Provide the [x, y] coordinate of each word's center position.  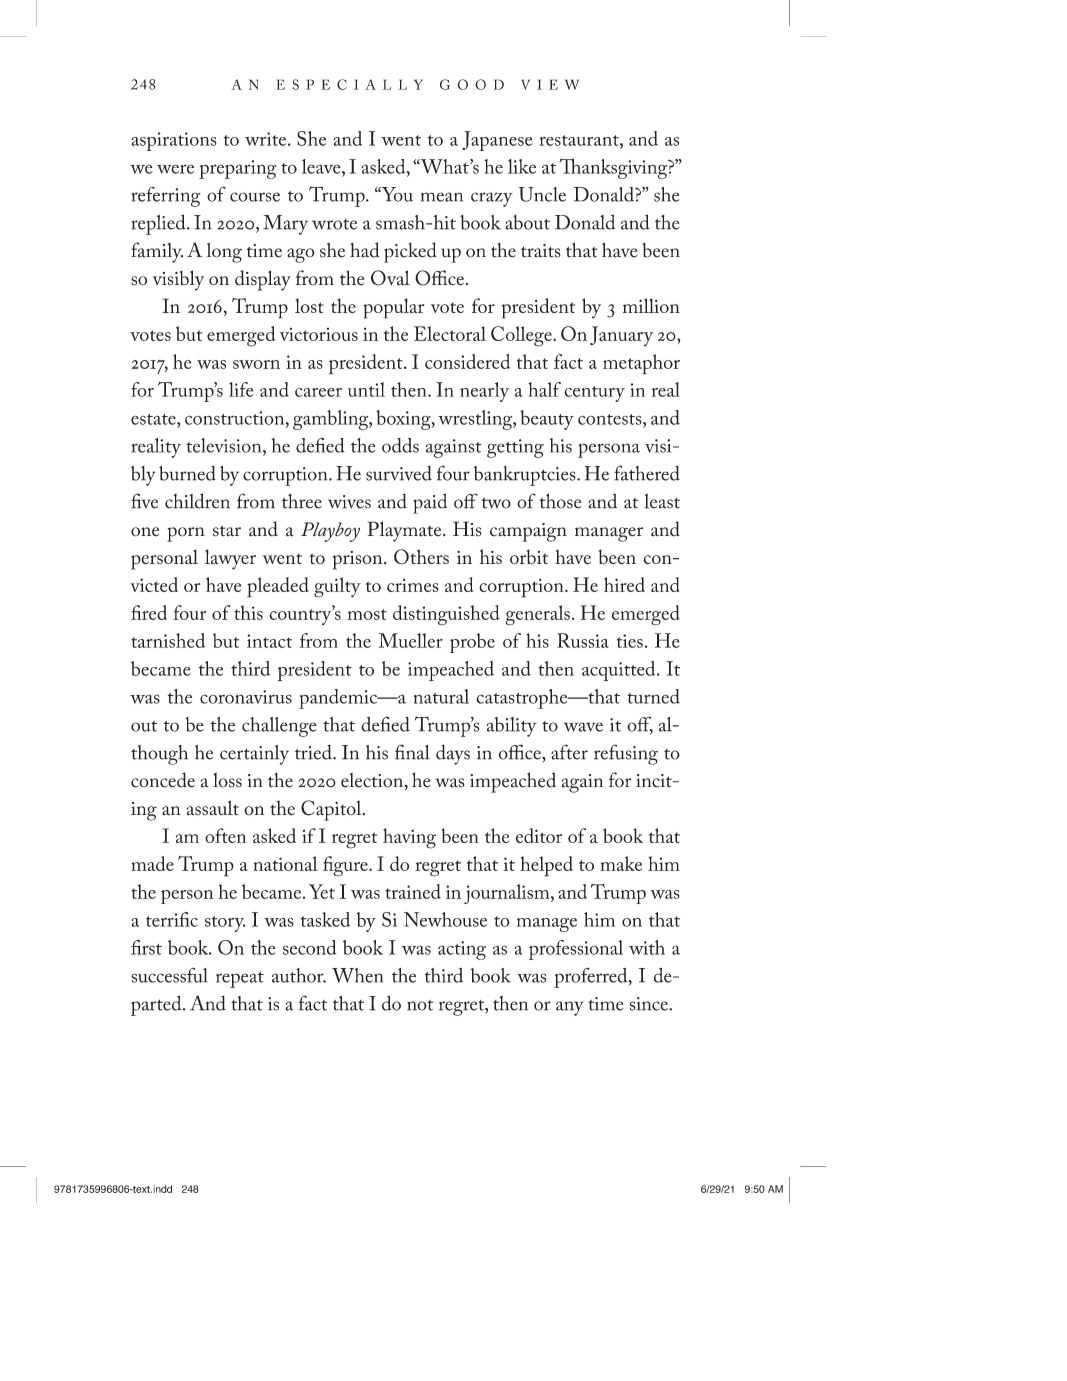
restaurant [580, 140]
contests [611, 419]
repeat [240, 980]
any [570, 1008]
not [420, 1005]
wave [583, 727]
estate [154, 419]
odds [400, 445]
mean [442, 197]
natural [441, 696]
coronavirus [246, 697]
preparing [237, 169]
